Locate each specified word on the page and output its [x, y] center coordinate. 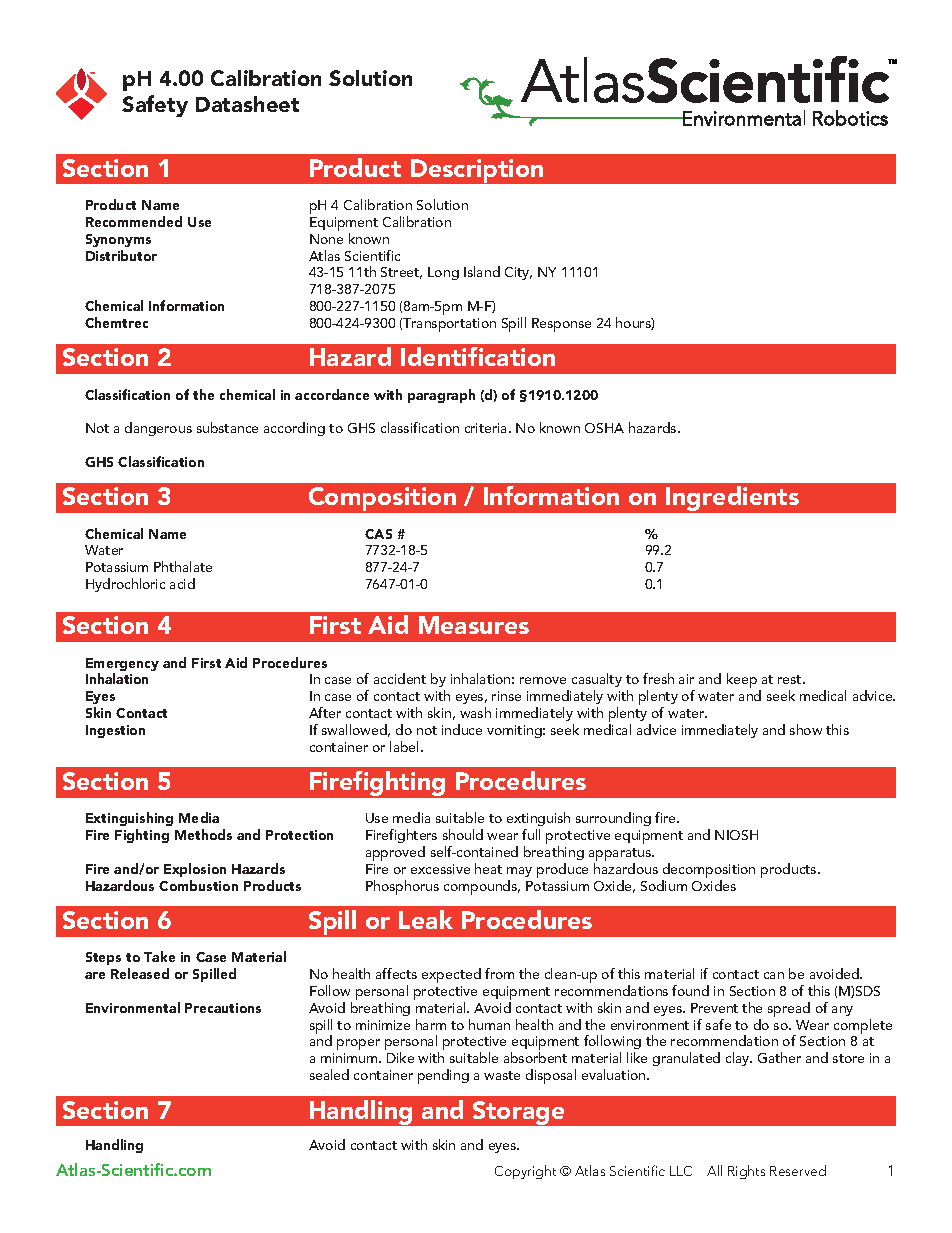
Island [482, 271]
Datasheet [247, 104]
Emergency [122, 666]
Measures [474, 625]
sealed [329, 1074]
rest [791, 679]
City [518, 273]
